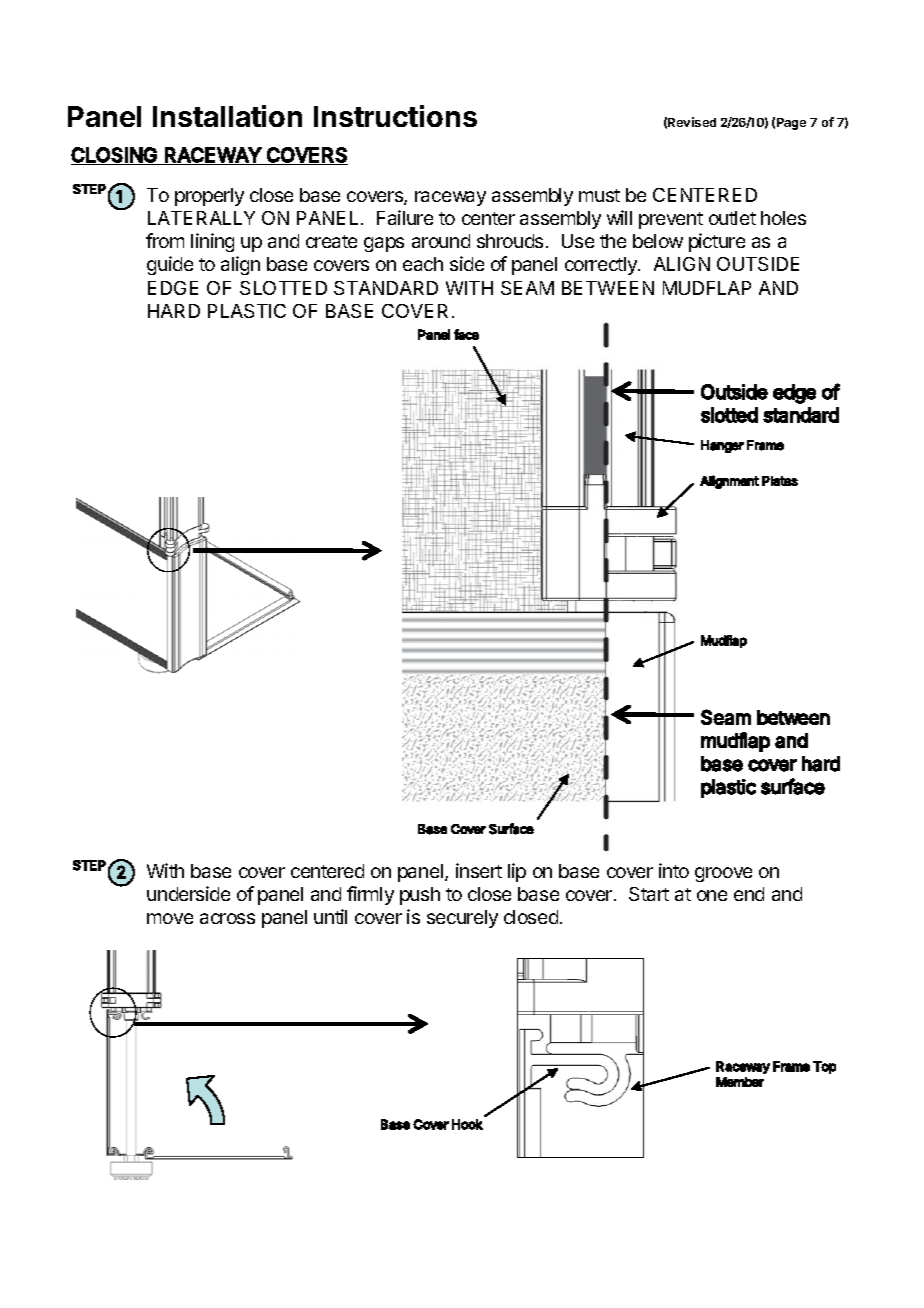 The width and height of the document is (924, 1308). Describe the element at coordinates (227, 116) in the document. I see `Installation` at that location.
